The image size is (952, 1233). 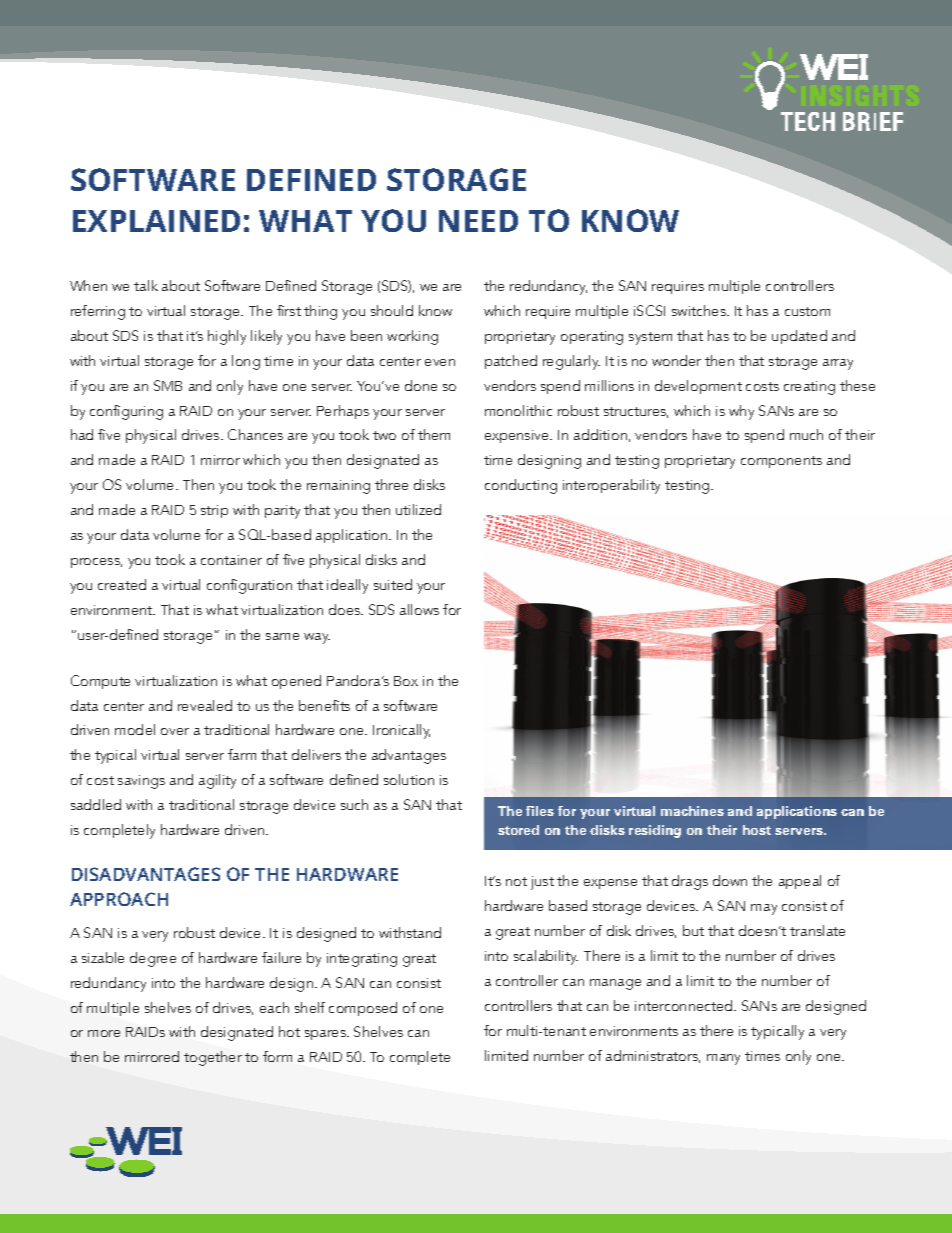 I want to click on NEED, so click(x=478, y=221).
